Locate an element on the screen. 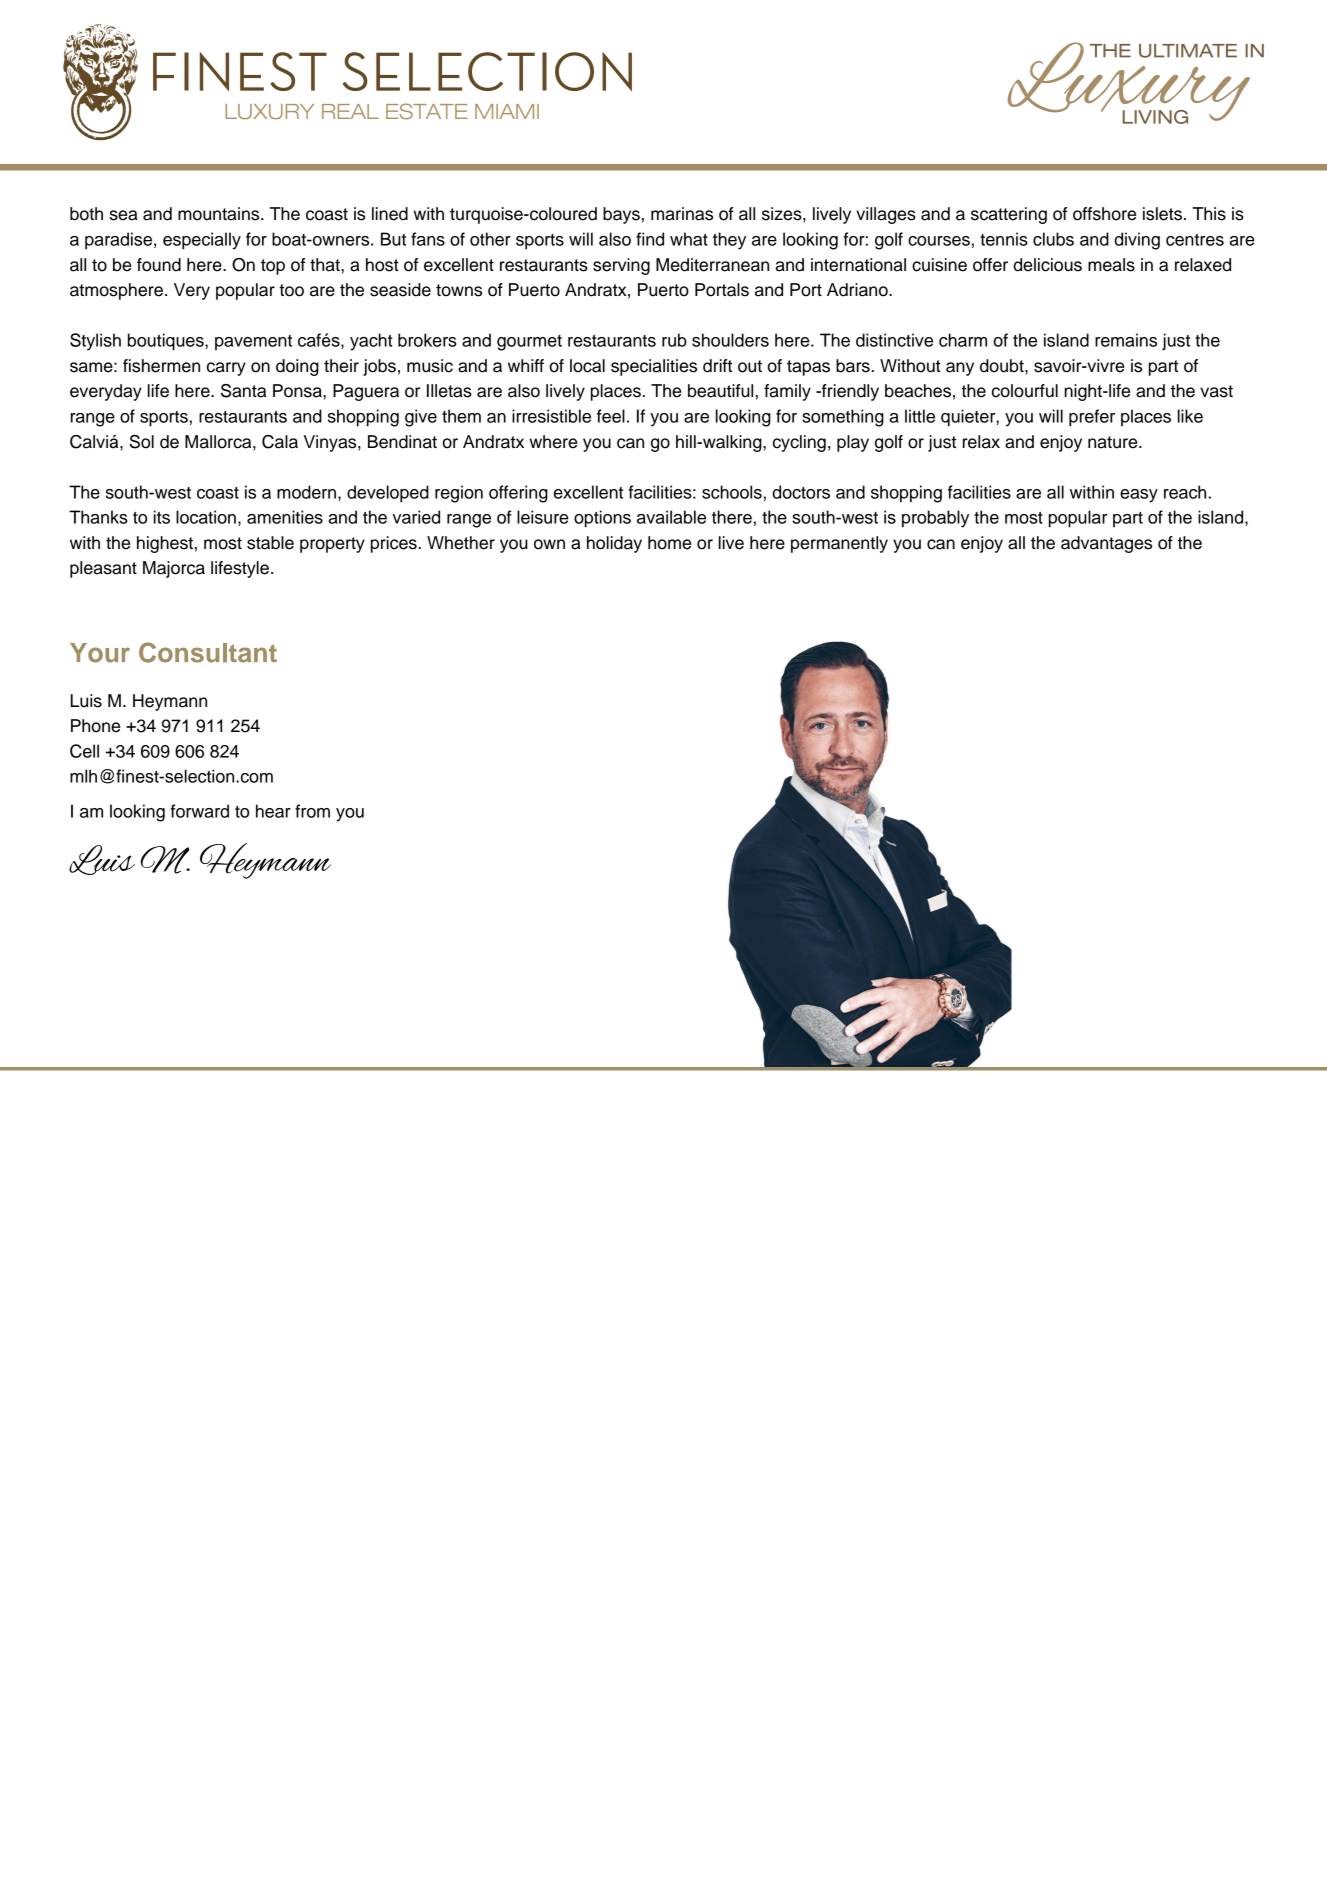 The image size is (1327, 1877). too is located at coordinates (291, 290).
